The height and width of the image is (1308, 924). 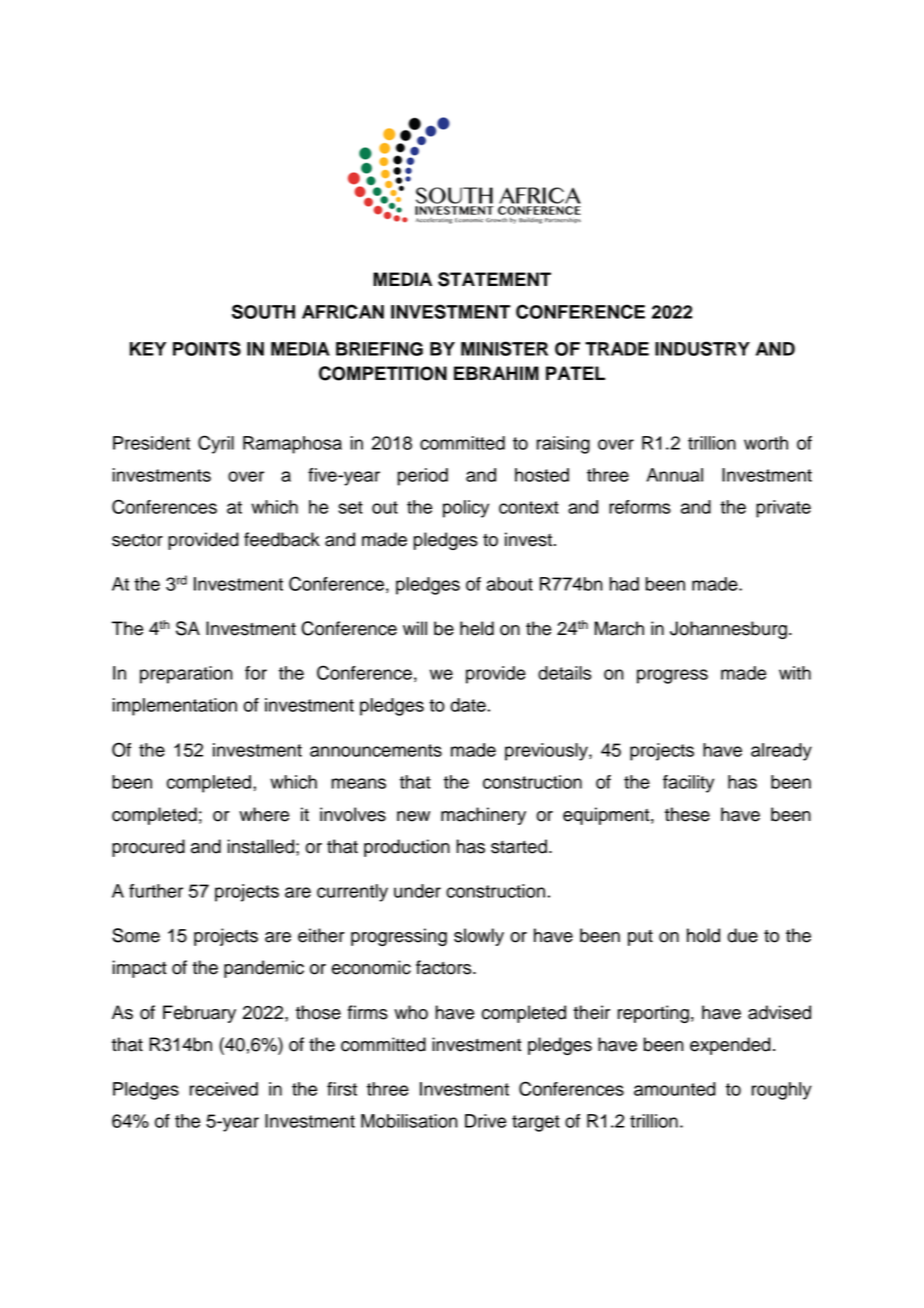 I want to click on SOUTH, so click(x=263, y=311).
